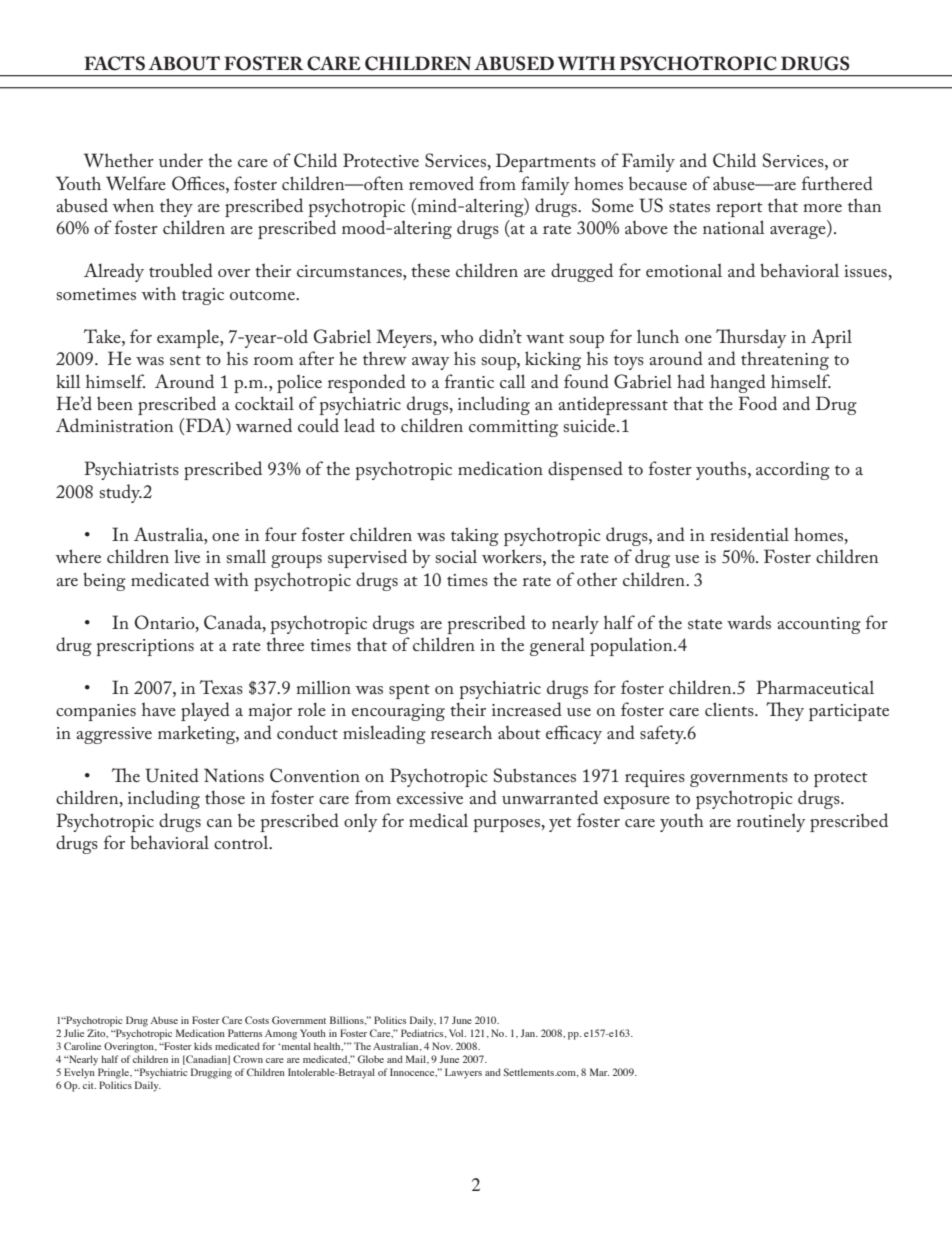 The image size is (952, 1233). I want to click on live, so click(187, 556).
